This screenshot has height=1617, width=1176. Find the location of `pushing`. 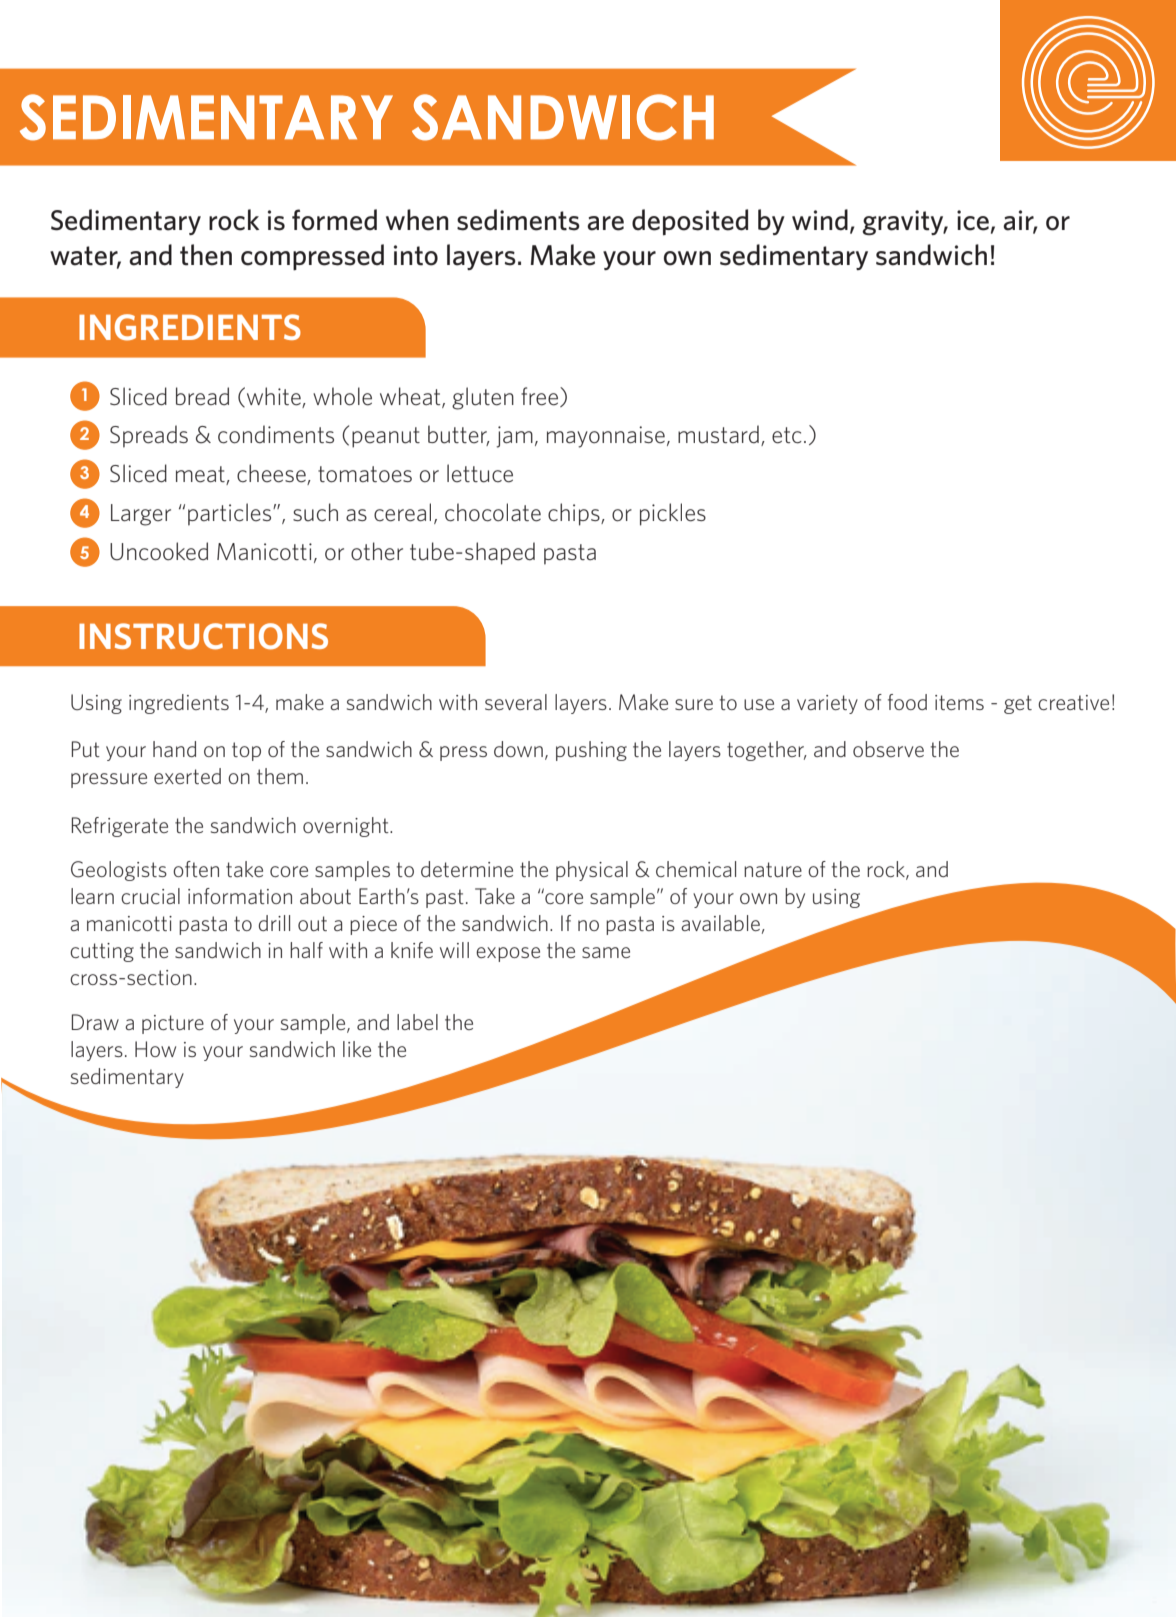

pushing is located at coordinates (591, 751).
